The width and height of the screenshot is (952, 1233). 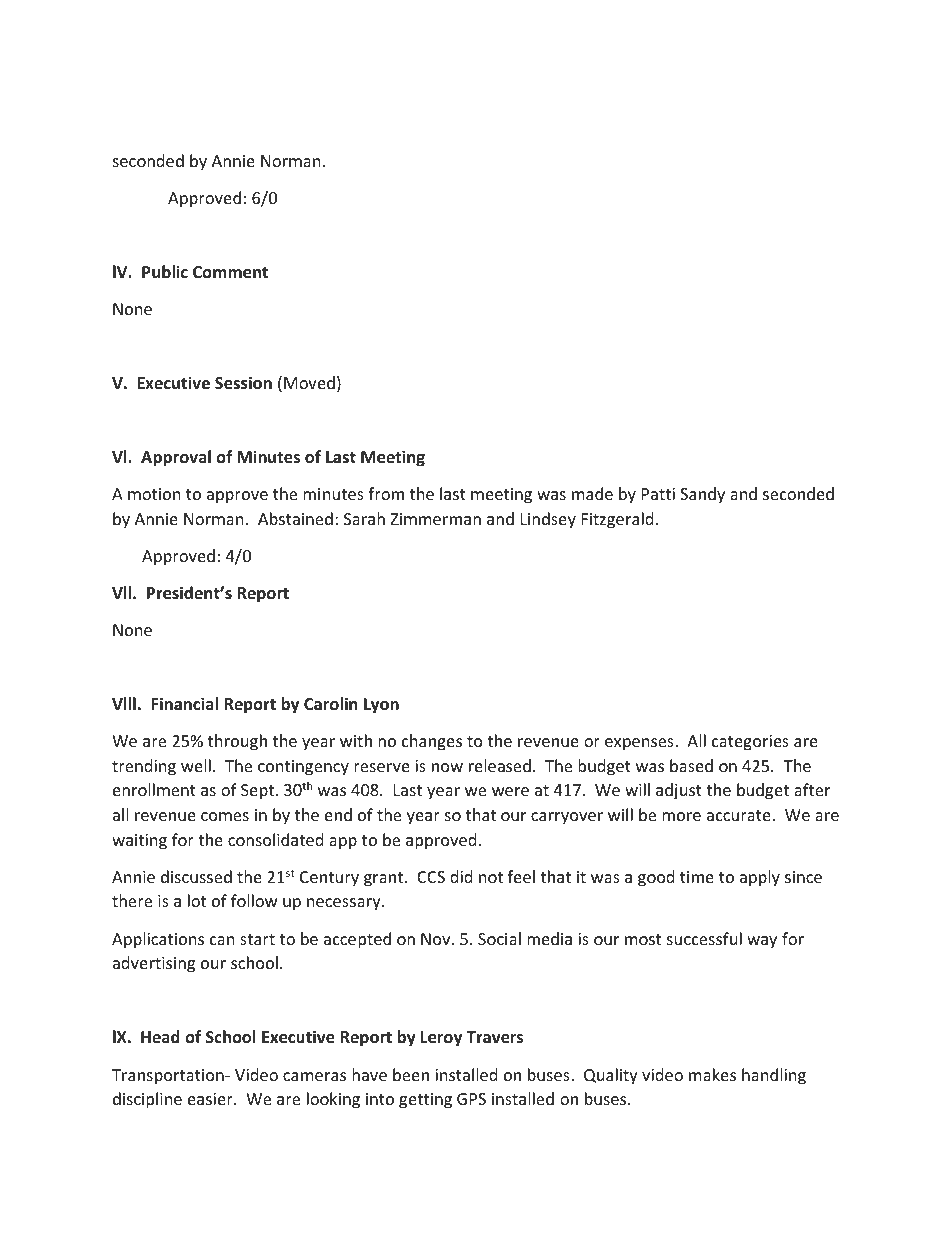 What do you see at coordinates (309, 382) in the screenshot?
I see `Moved` at bounding box center [309, 382].
